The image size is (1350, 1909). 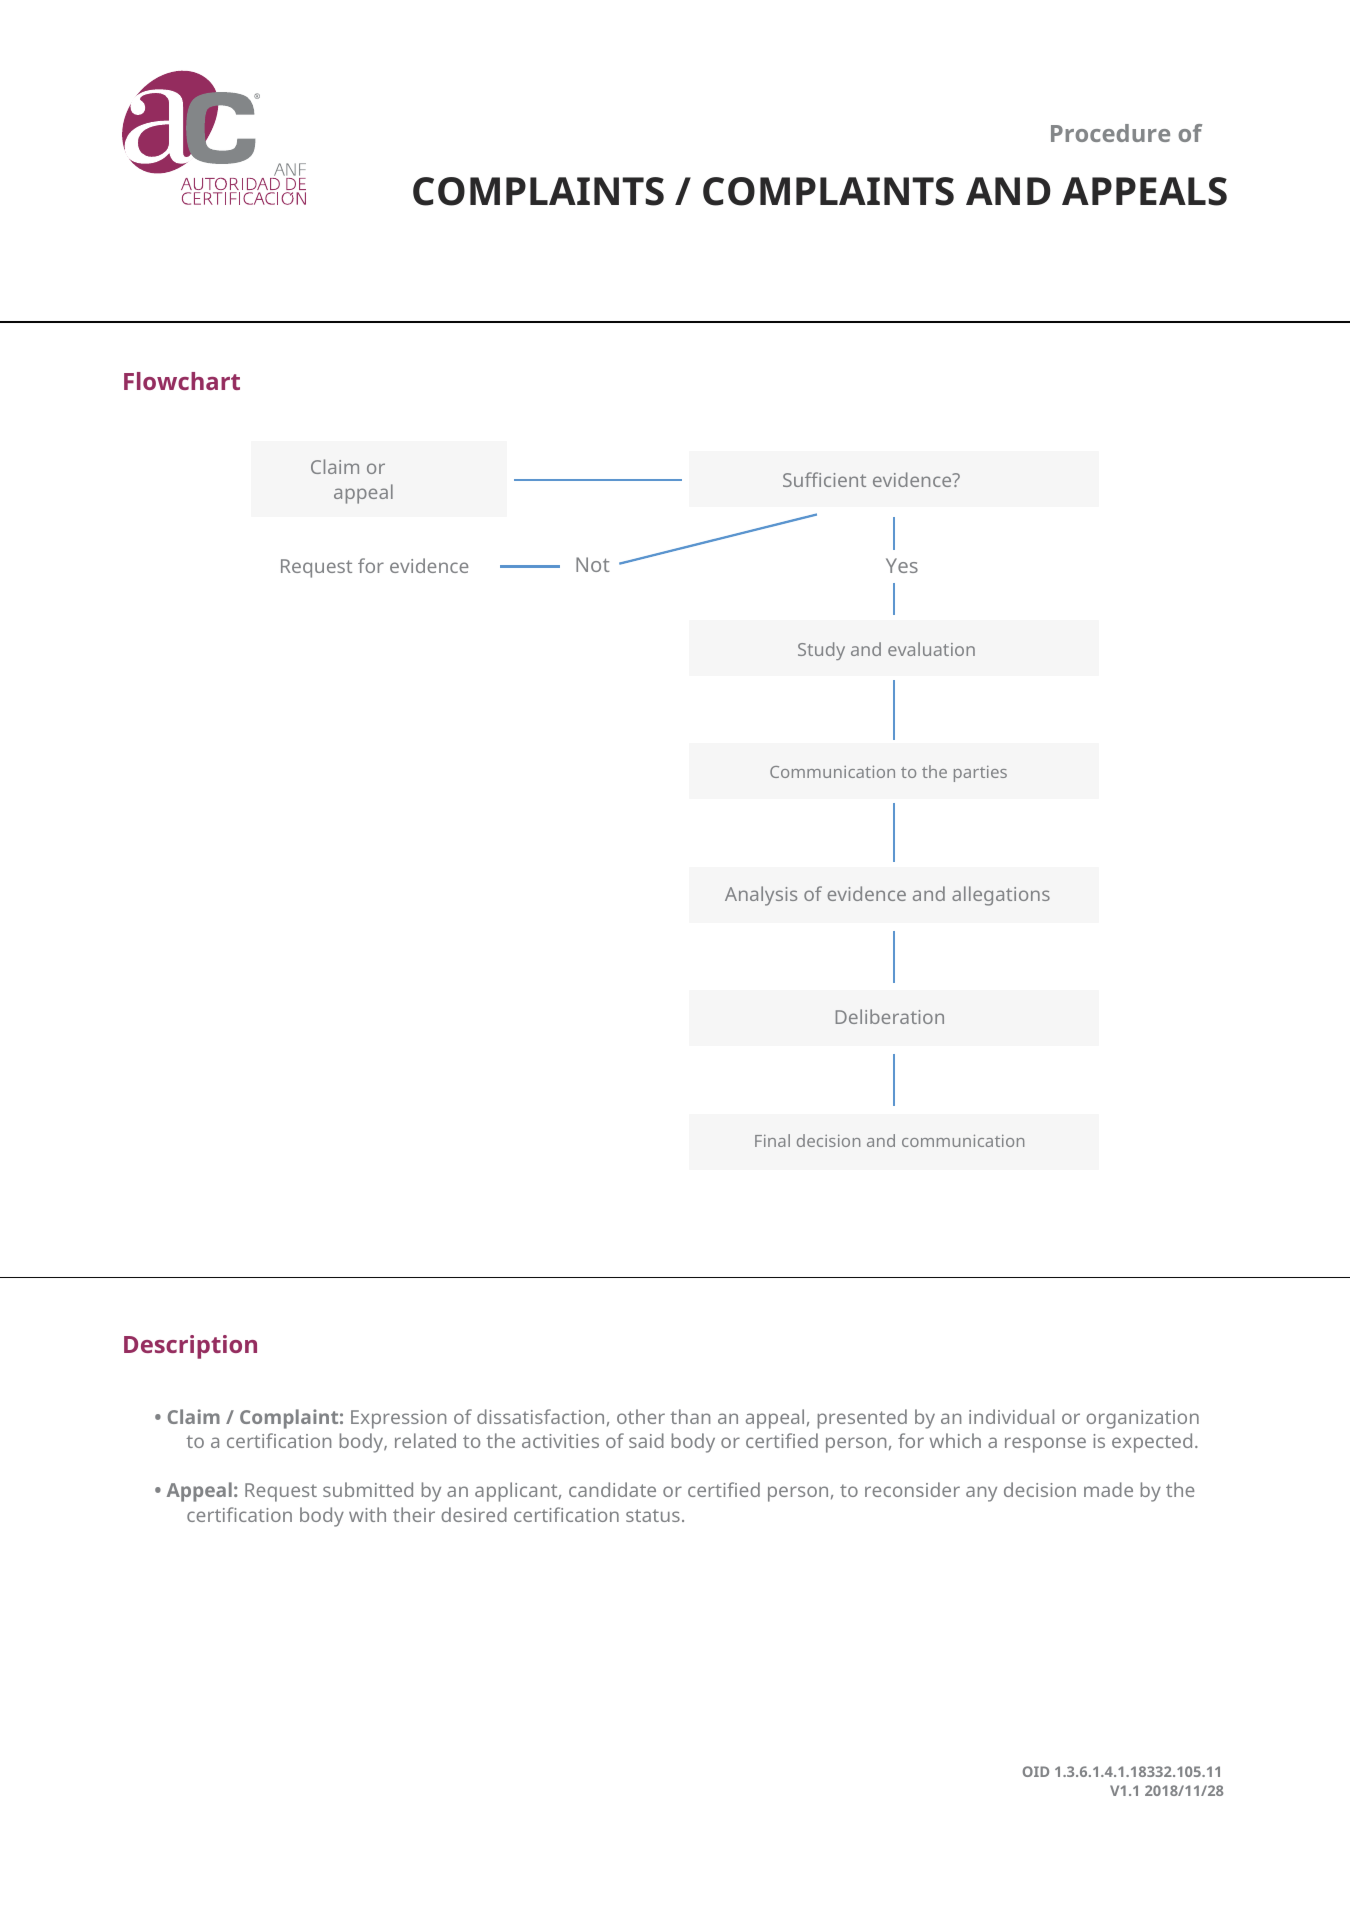 I want to click on Description, so click(x=190, y=1347).
